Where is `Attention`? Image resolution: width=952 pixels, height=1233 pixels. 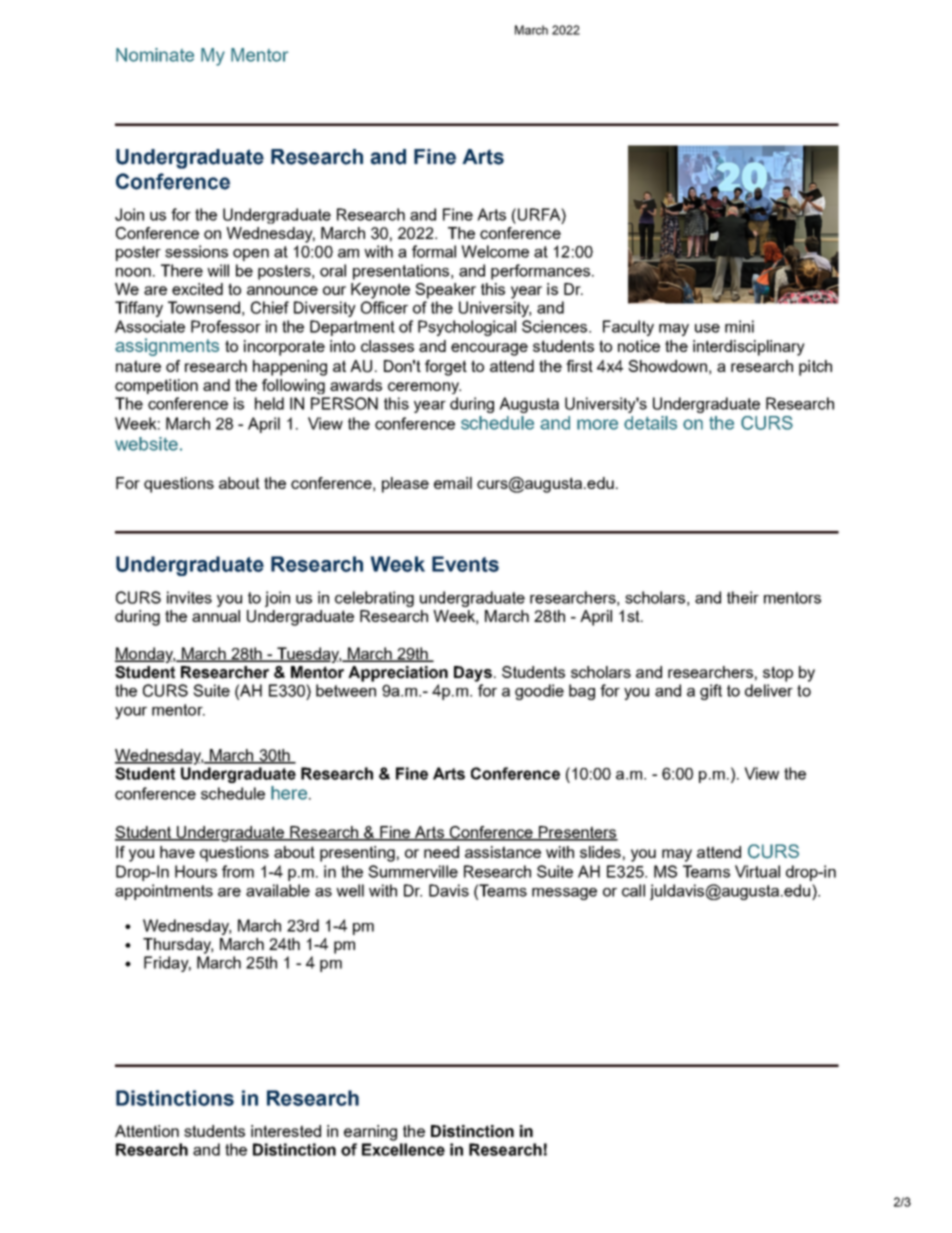 Attention is located at coordinates (147, 1131).
